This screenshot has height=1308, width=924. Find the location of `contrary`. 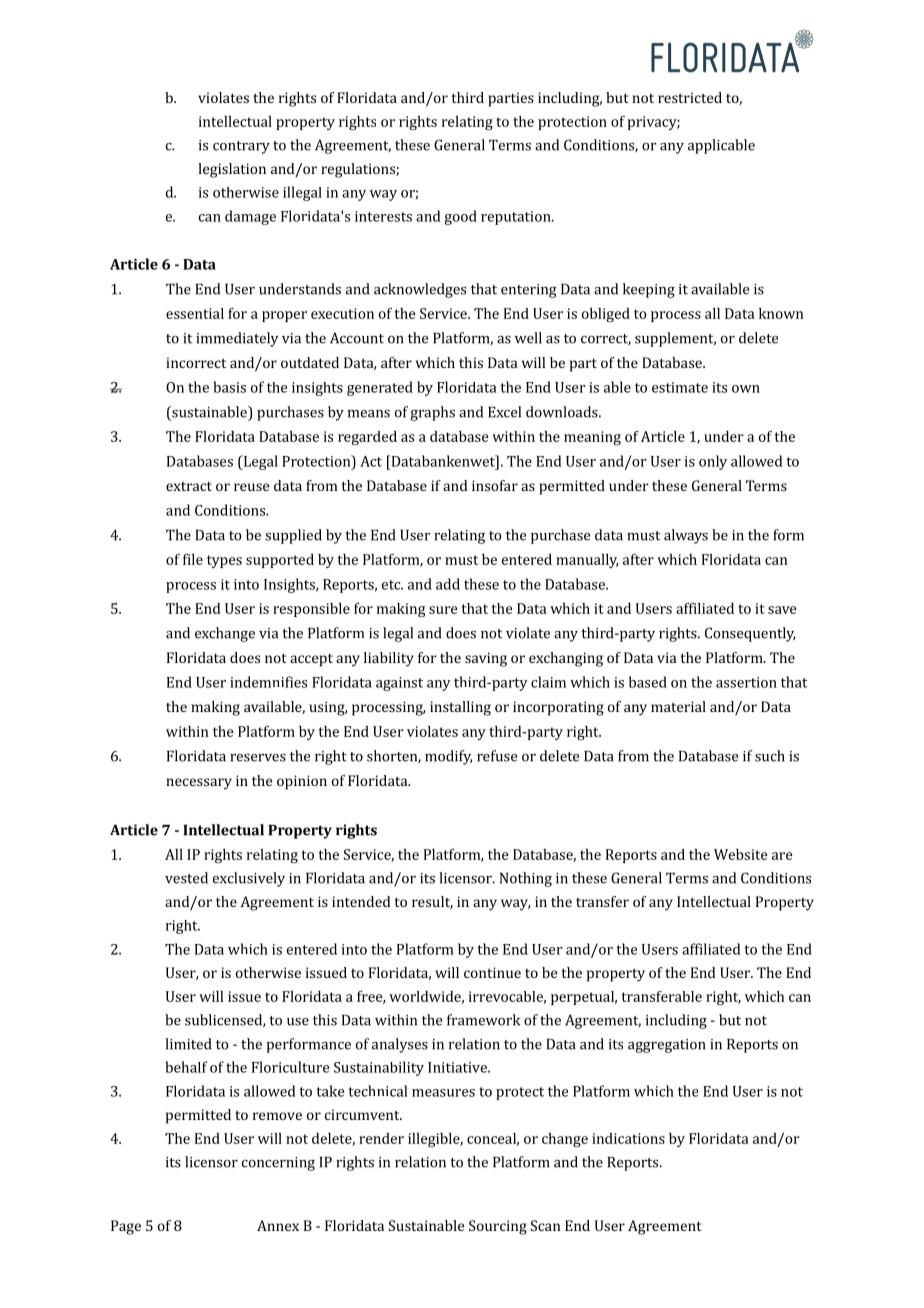

contrary is located at coordinates (241, 147).
